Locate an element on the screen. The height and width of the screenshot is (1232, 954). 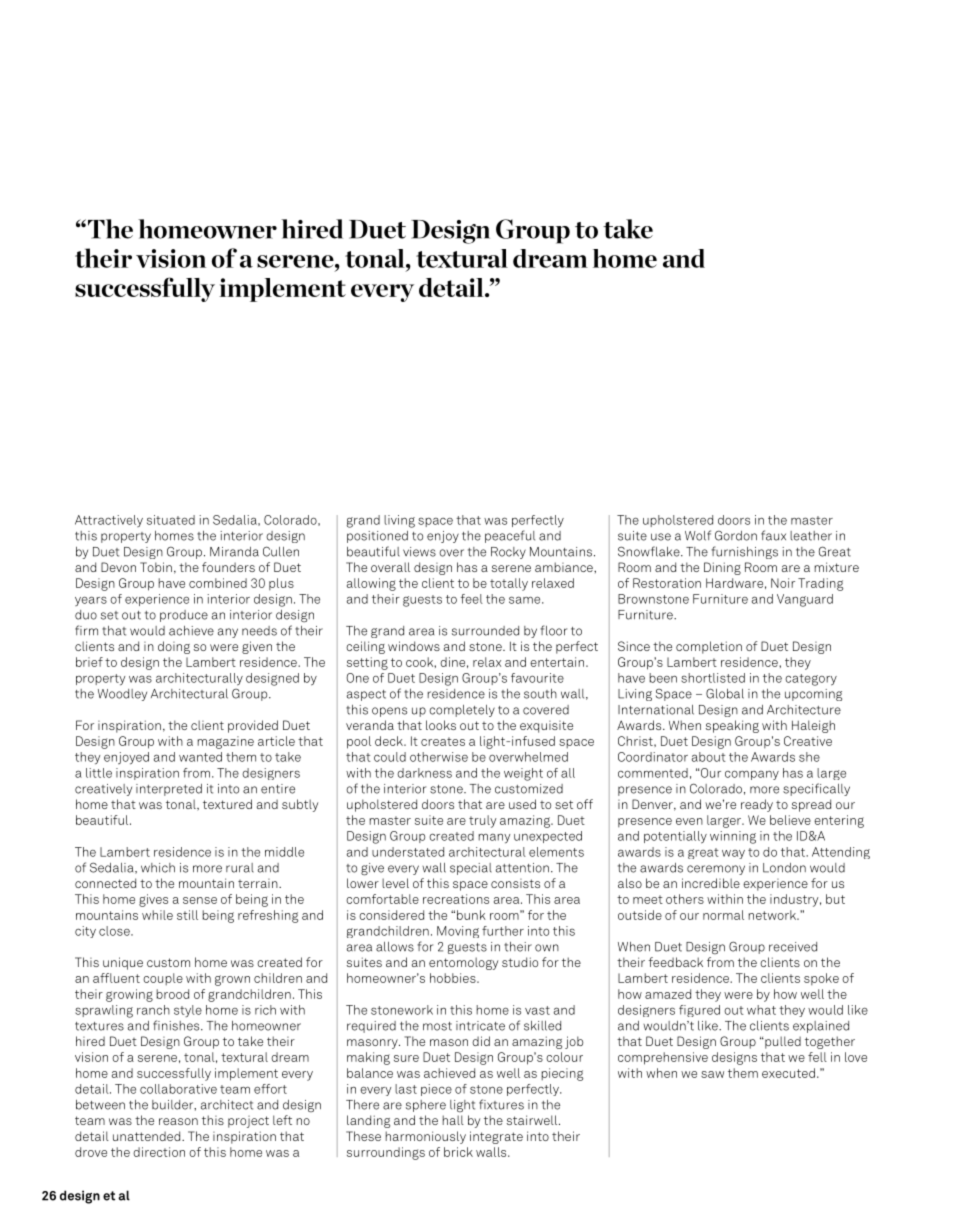
which is located at coordinates (158, 868).
